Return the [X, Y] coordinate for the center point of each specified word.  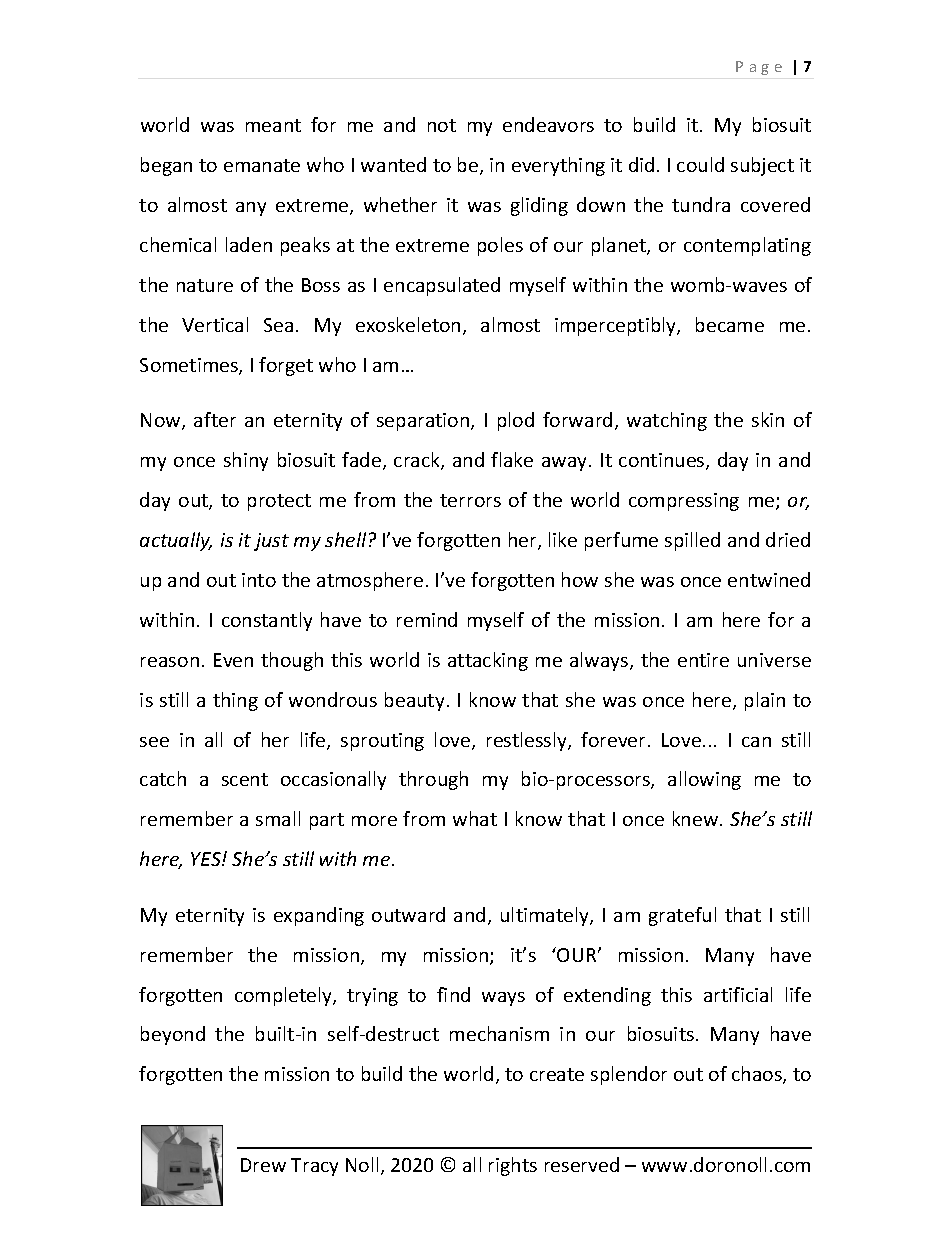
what [475, 818]
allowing [704, 780]
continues [663, 461]
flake [512, 459]
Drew [263, 1165]
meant [273, 125]
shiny [246, 461]
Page [759, 68]
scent [245, 779]
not [442, 125]
